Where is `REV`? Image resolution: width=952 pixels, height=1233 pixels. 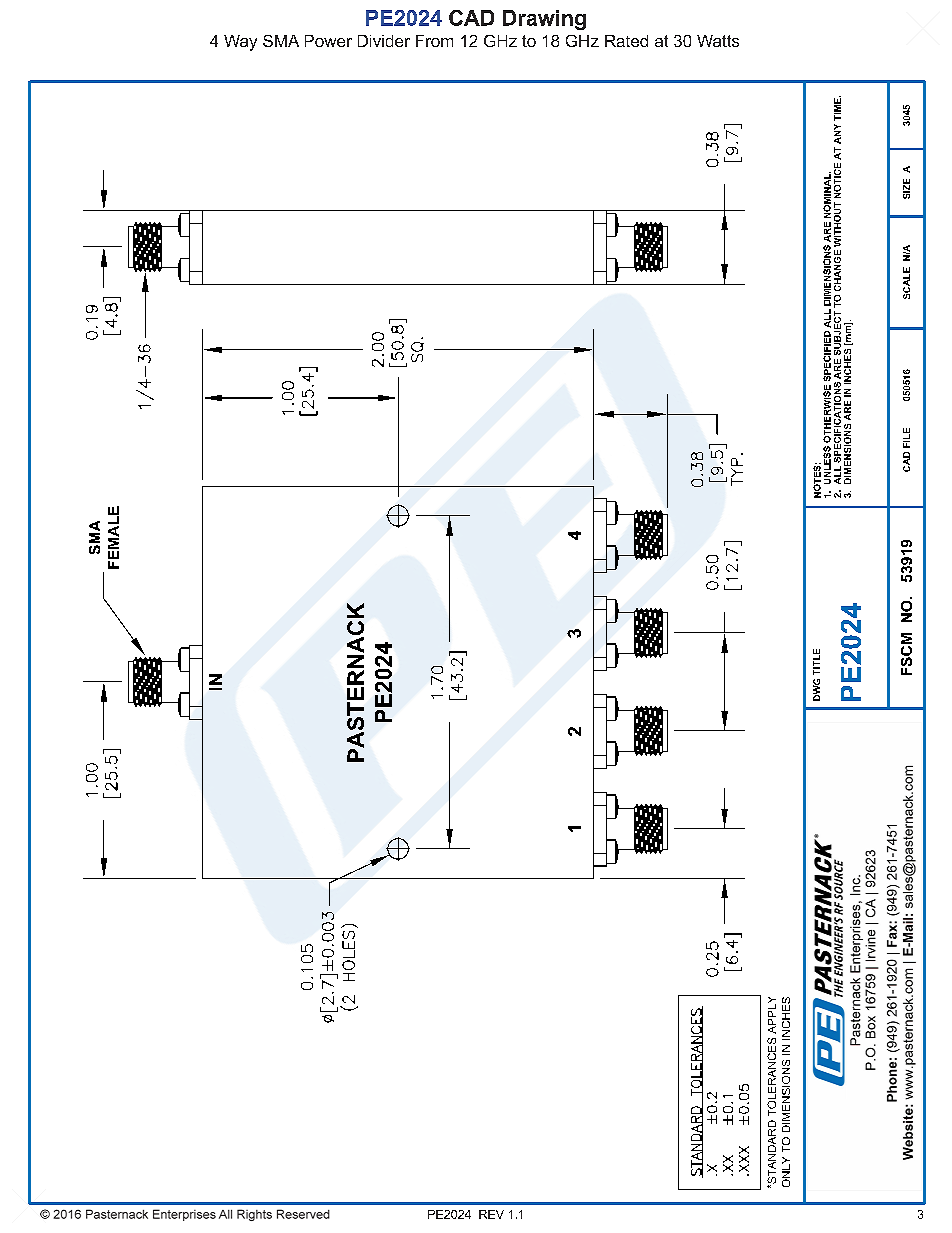 REV is located at coordinates (491, 1214).
